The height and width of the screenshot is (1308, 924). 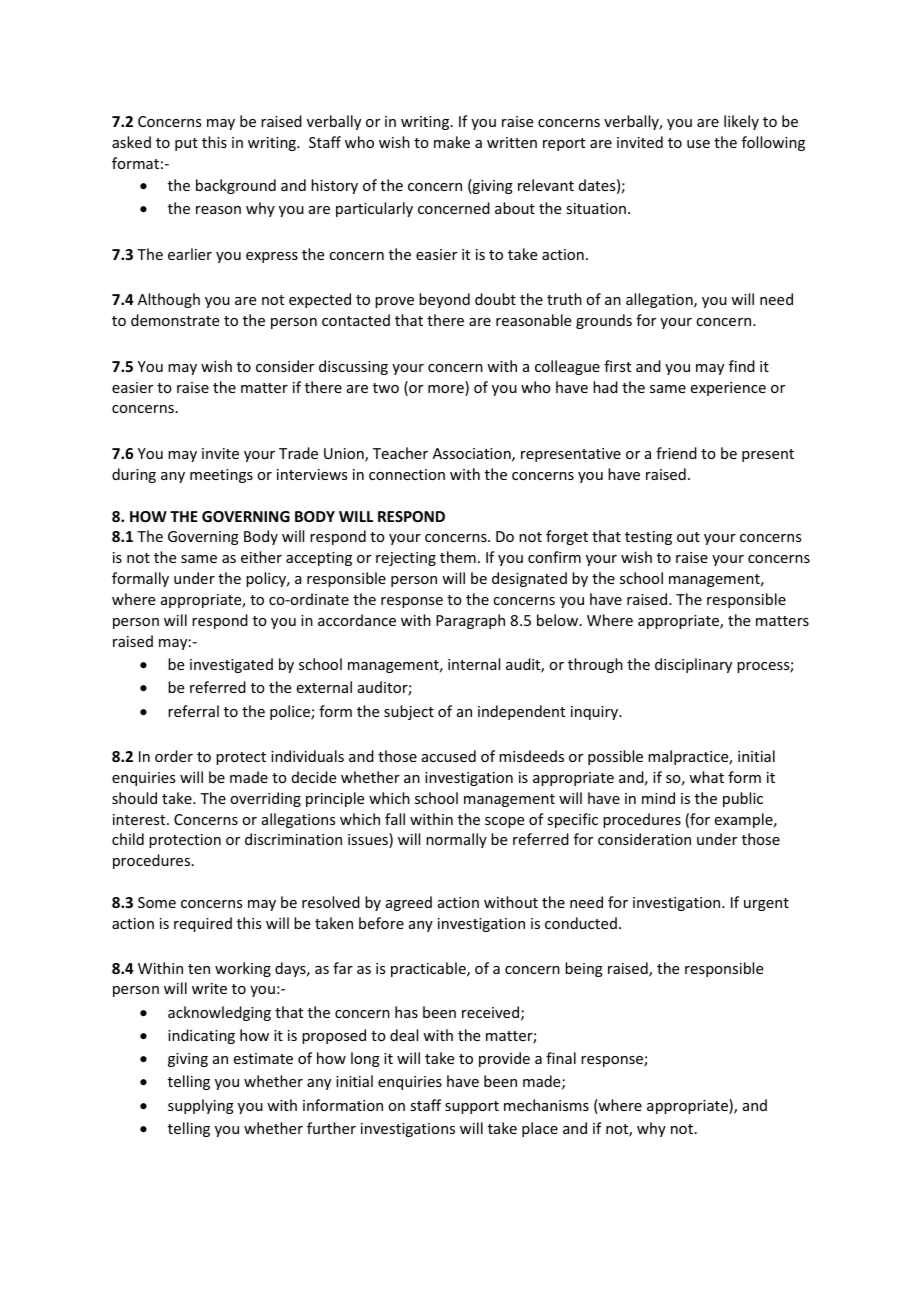 What do you see at coordinates (676, 453) in the screenshot?
I see `friend` at bounding box center [676, 453].
